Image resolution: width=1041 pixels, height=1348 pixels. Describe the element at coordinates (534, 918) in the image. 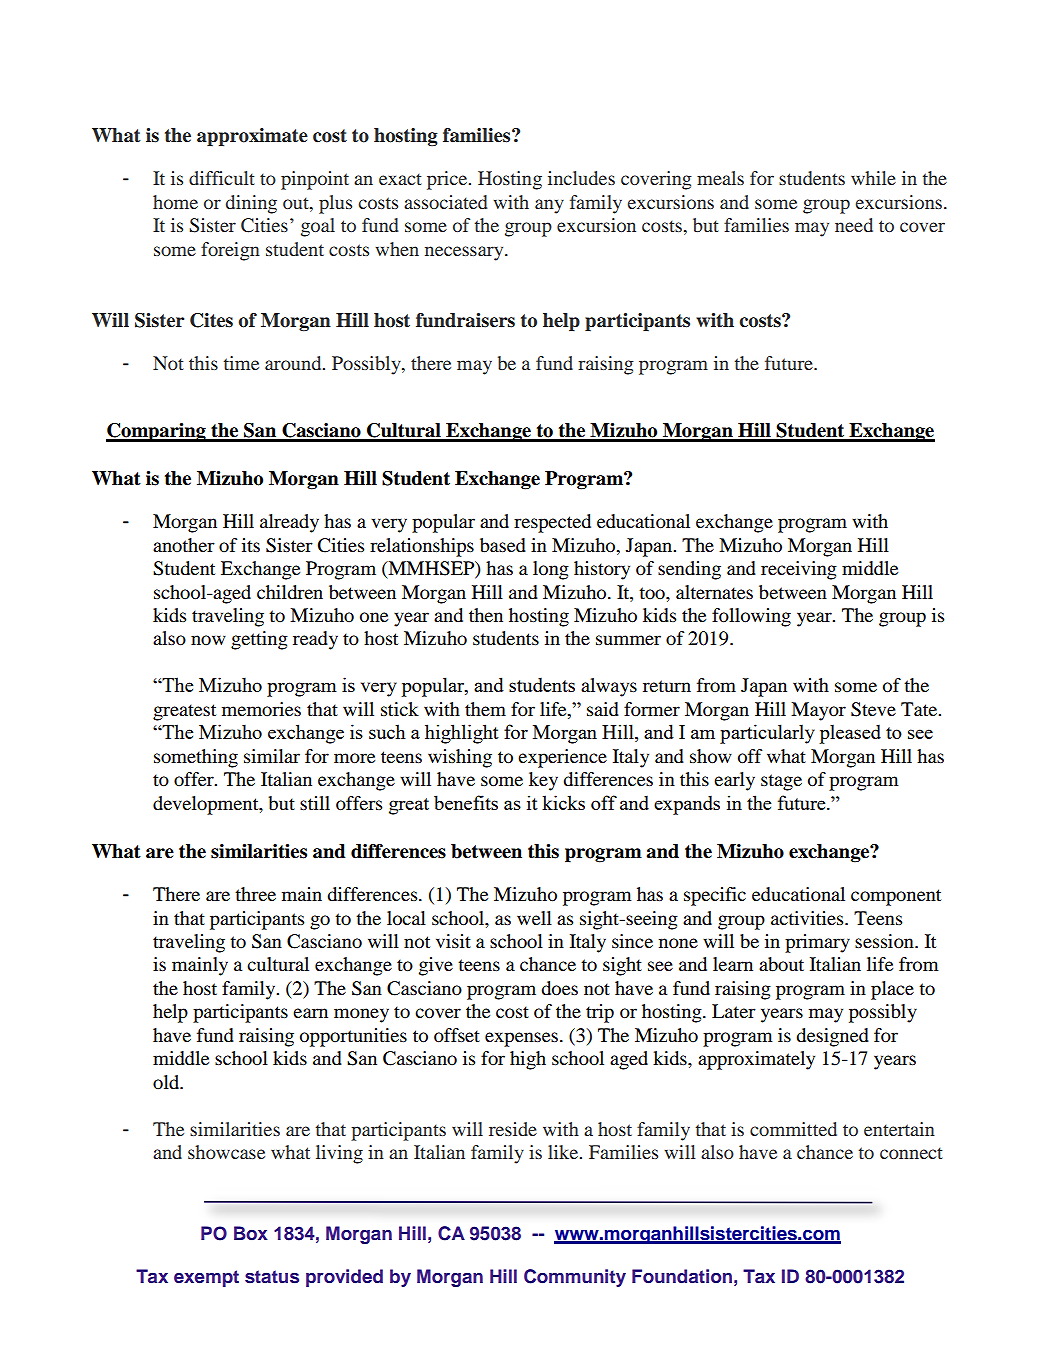

I see `well` at that location.
